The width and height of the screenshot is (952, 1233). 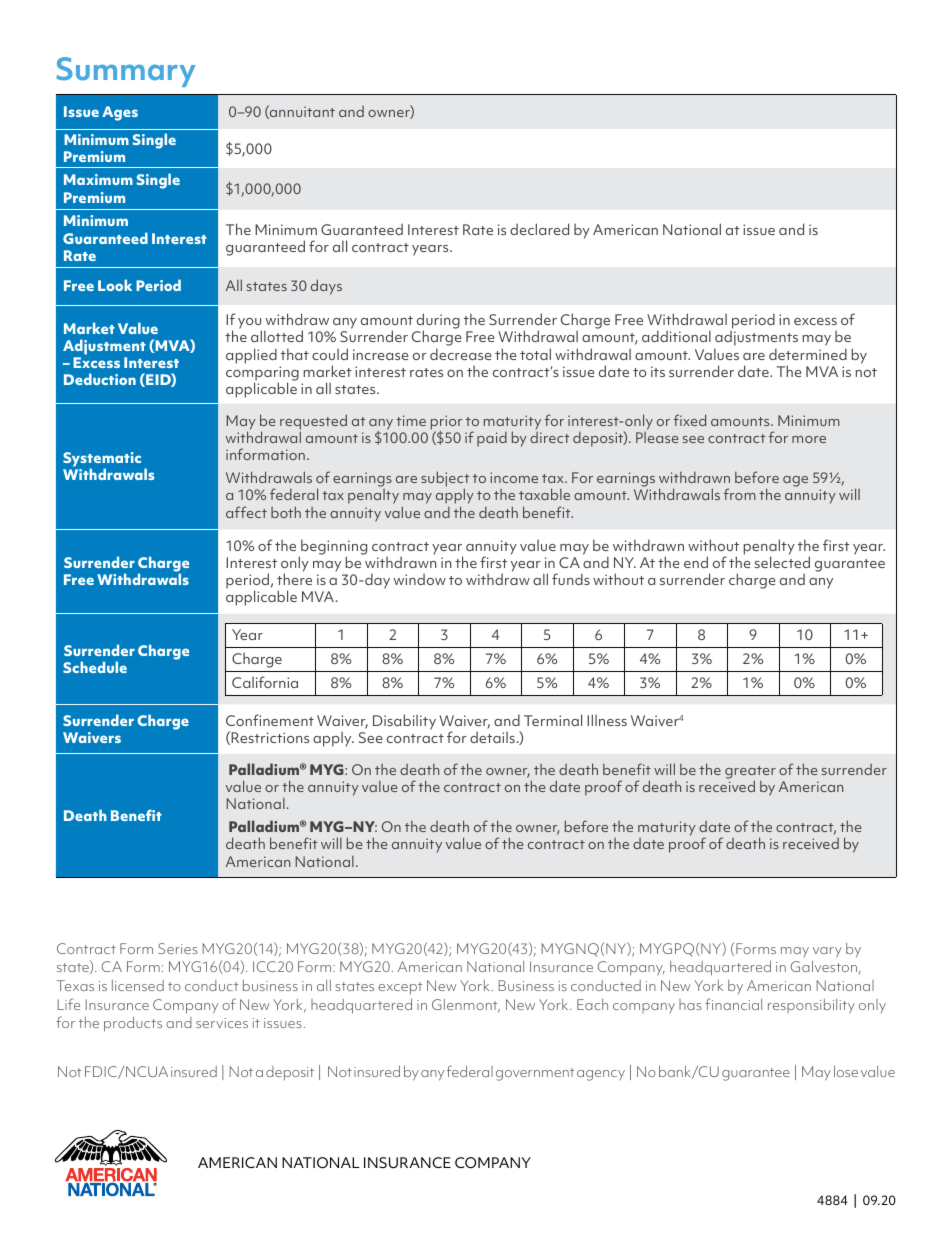 What do you see at coordinates (246, 512) in the screenshot?
I see `affect` at bounding box center [246, 512].
